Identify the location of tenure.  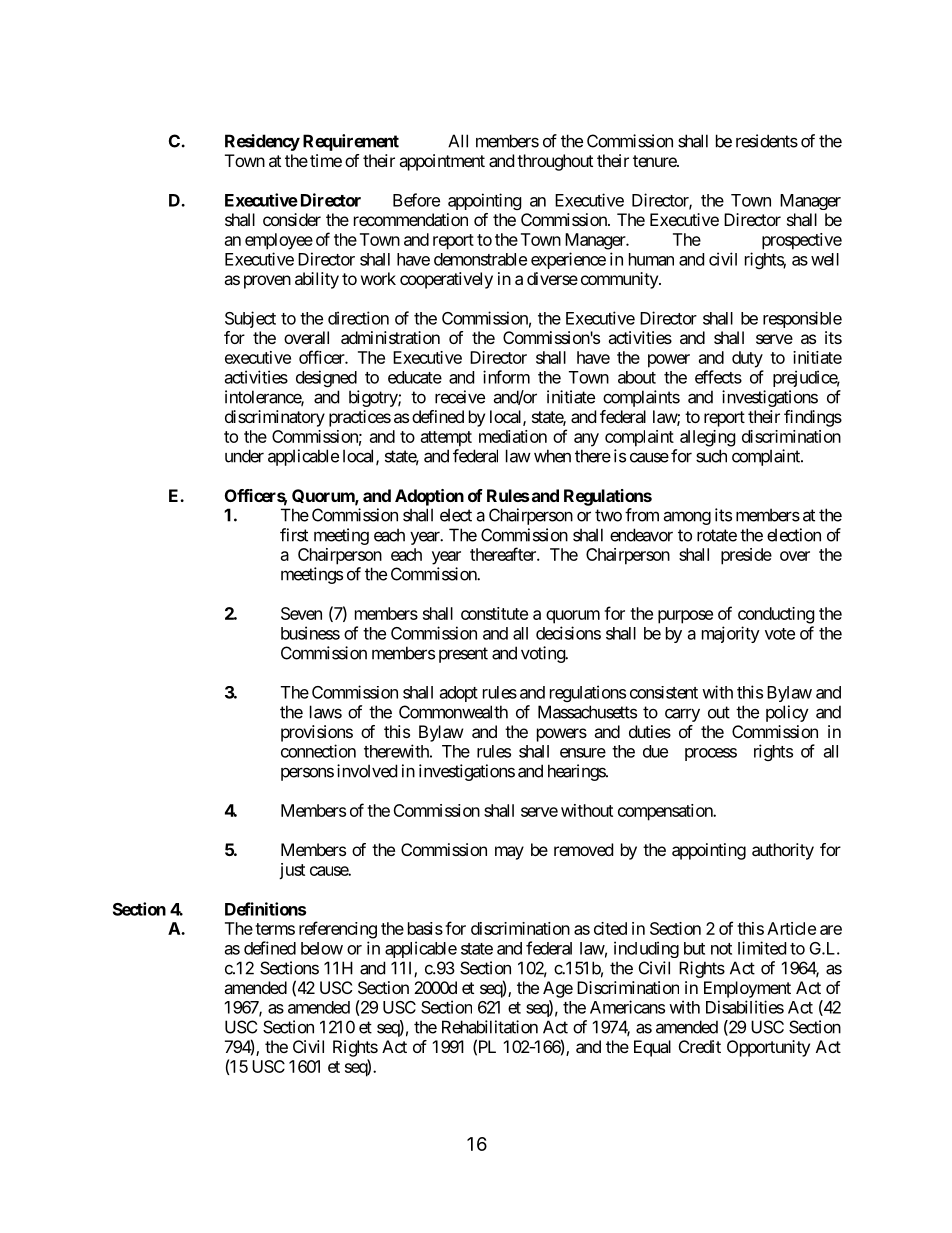
(655, 161).
